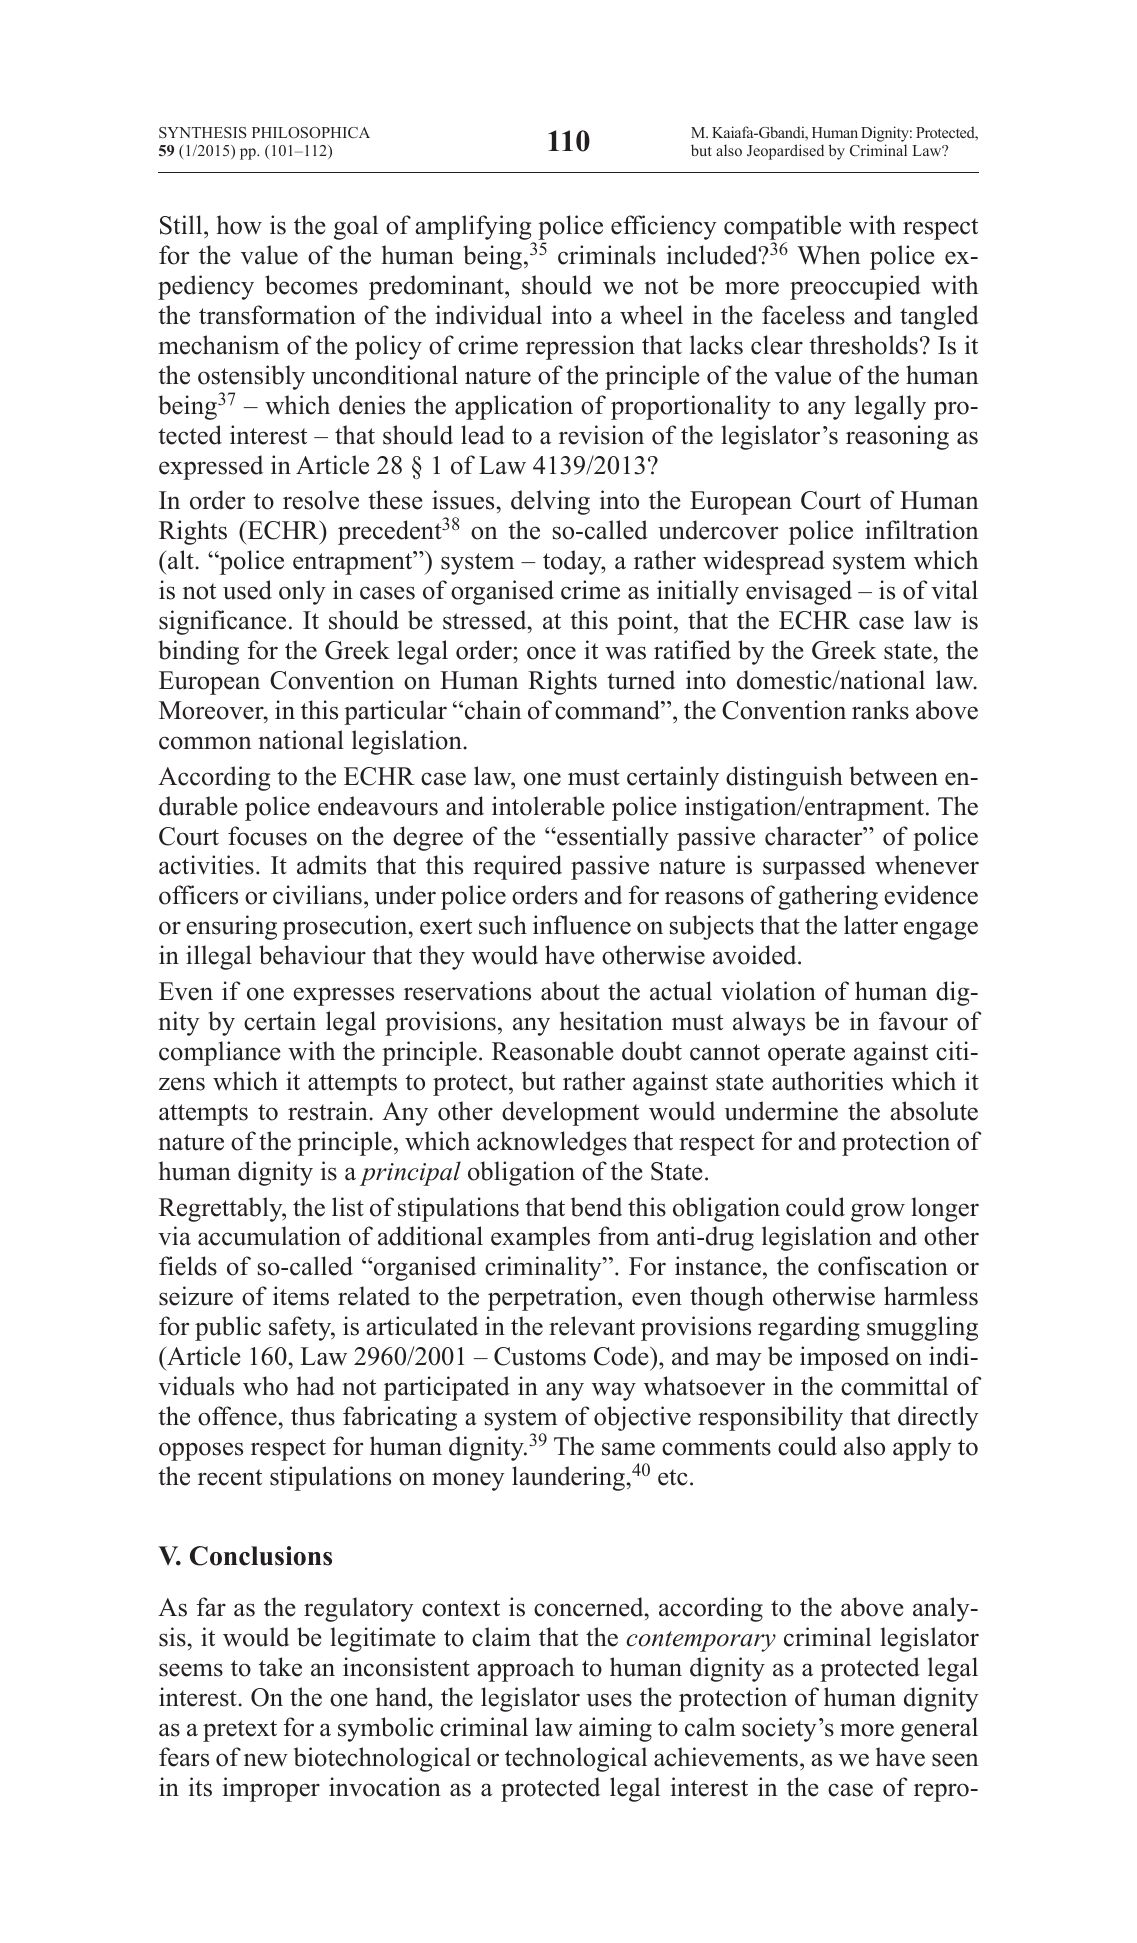 The image size is (1137, 1943). I want to click on accumulation, so click(269, 1236).
